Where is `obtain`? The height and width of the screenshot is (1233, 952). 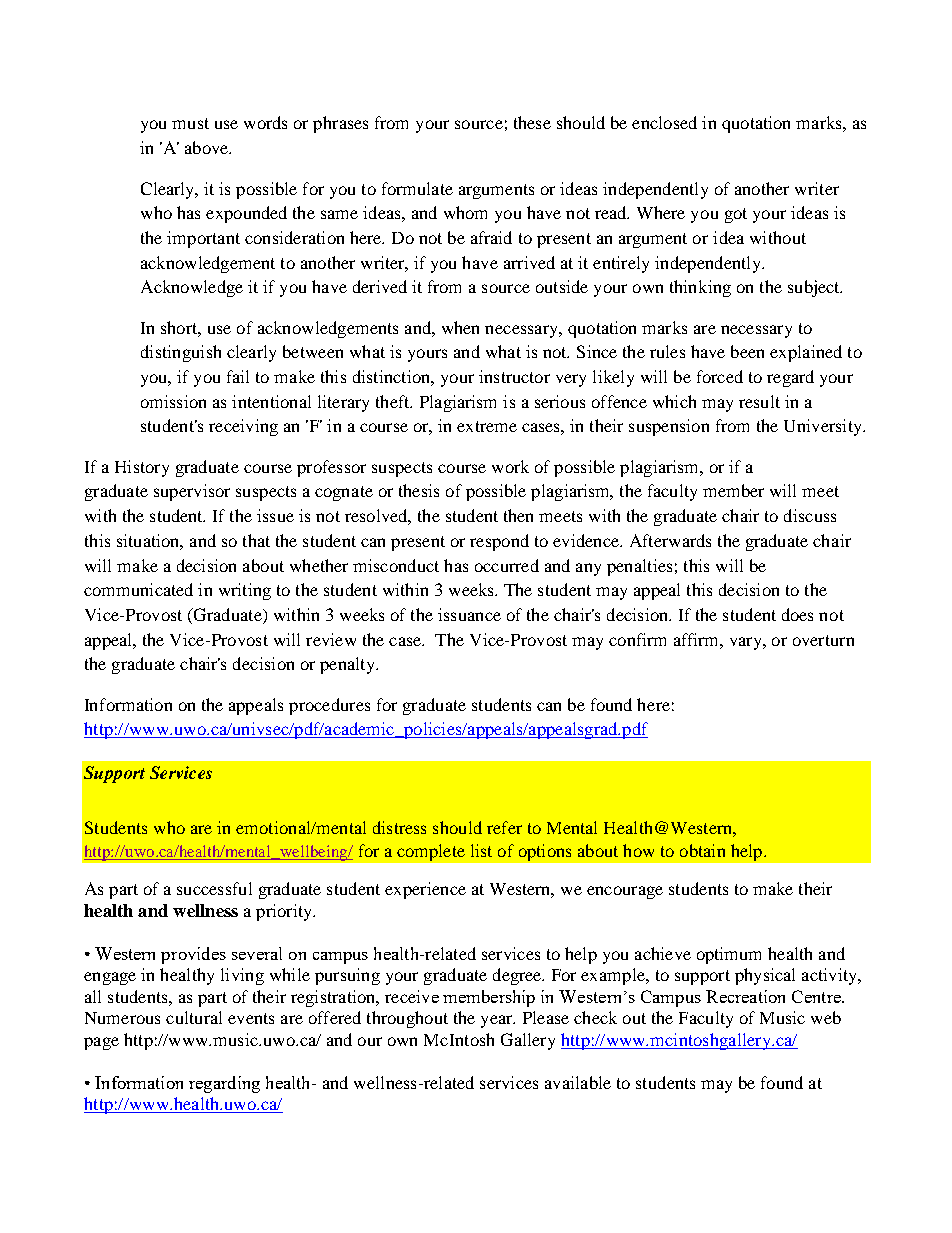
obtain is located at coordinates (702, 850).
